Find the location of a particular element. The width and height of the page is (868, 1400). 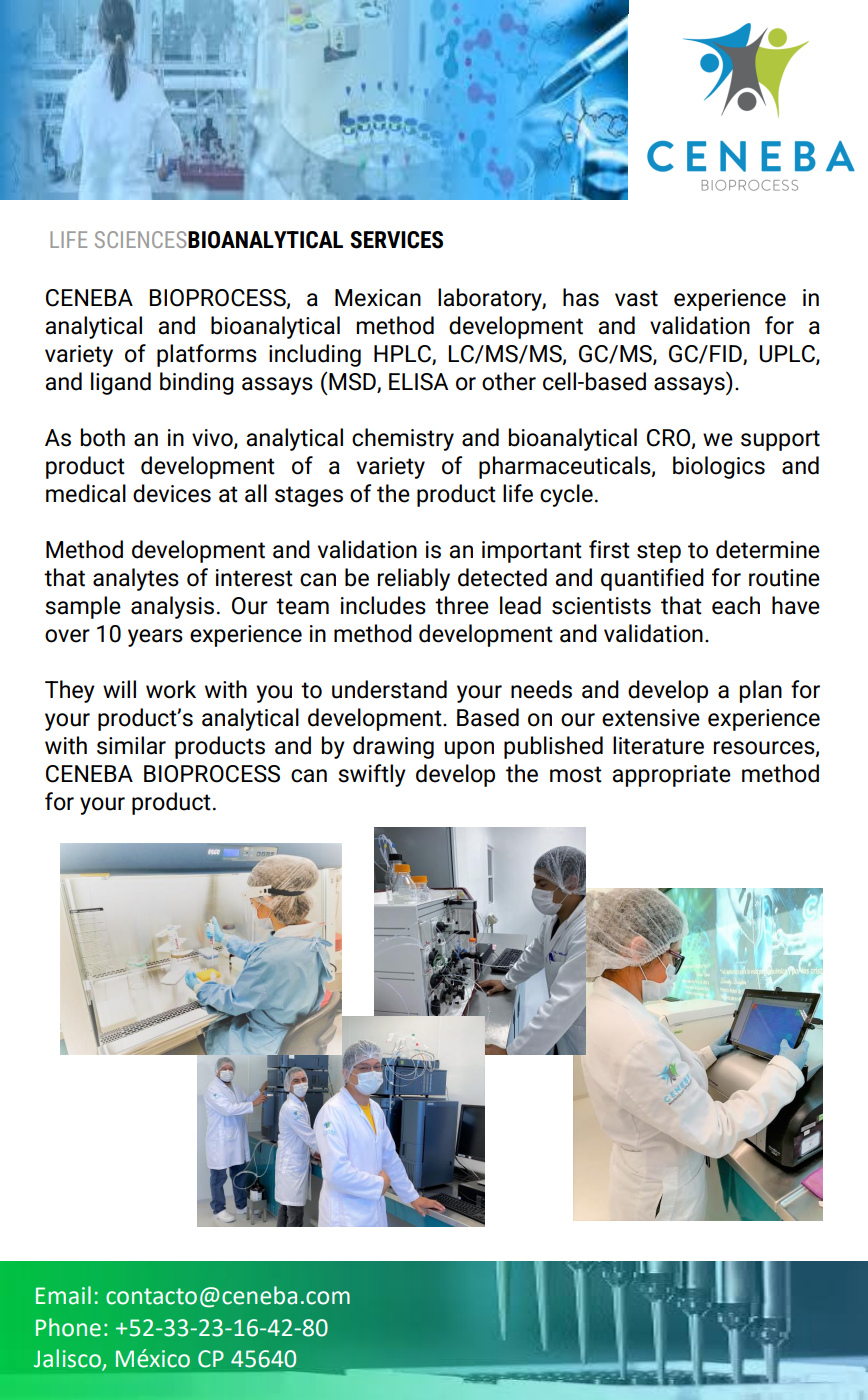

most is located at coordinates (576, 774).
